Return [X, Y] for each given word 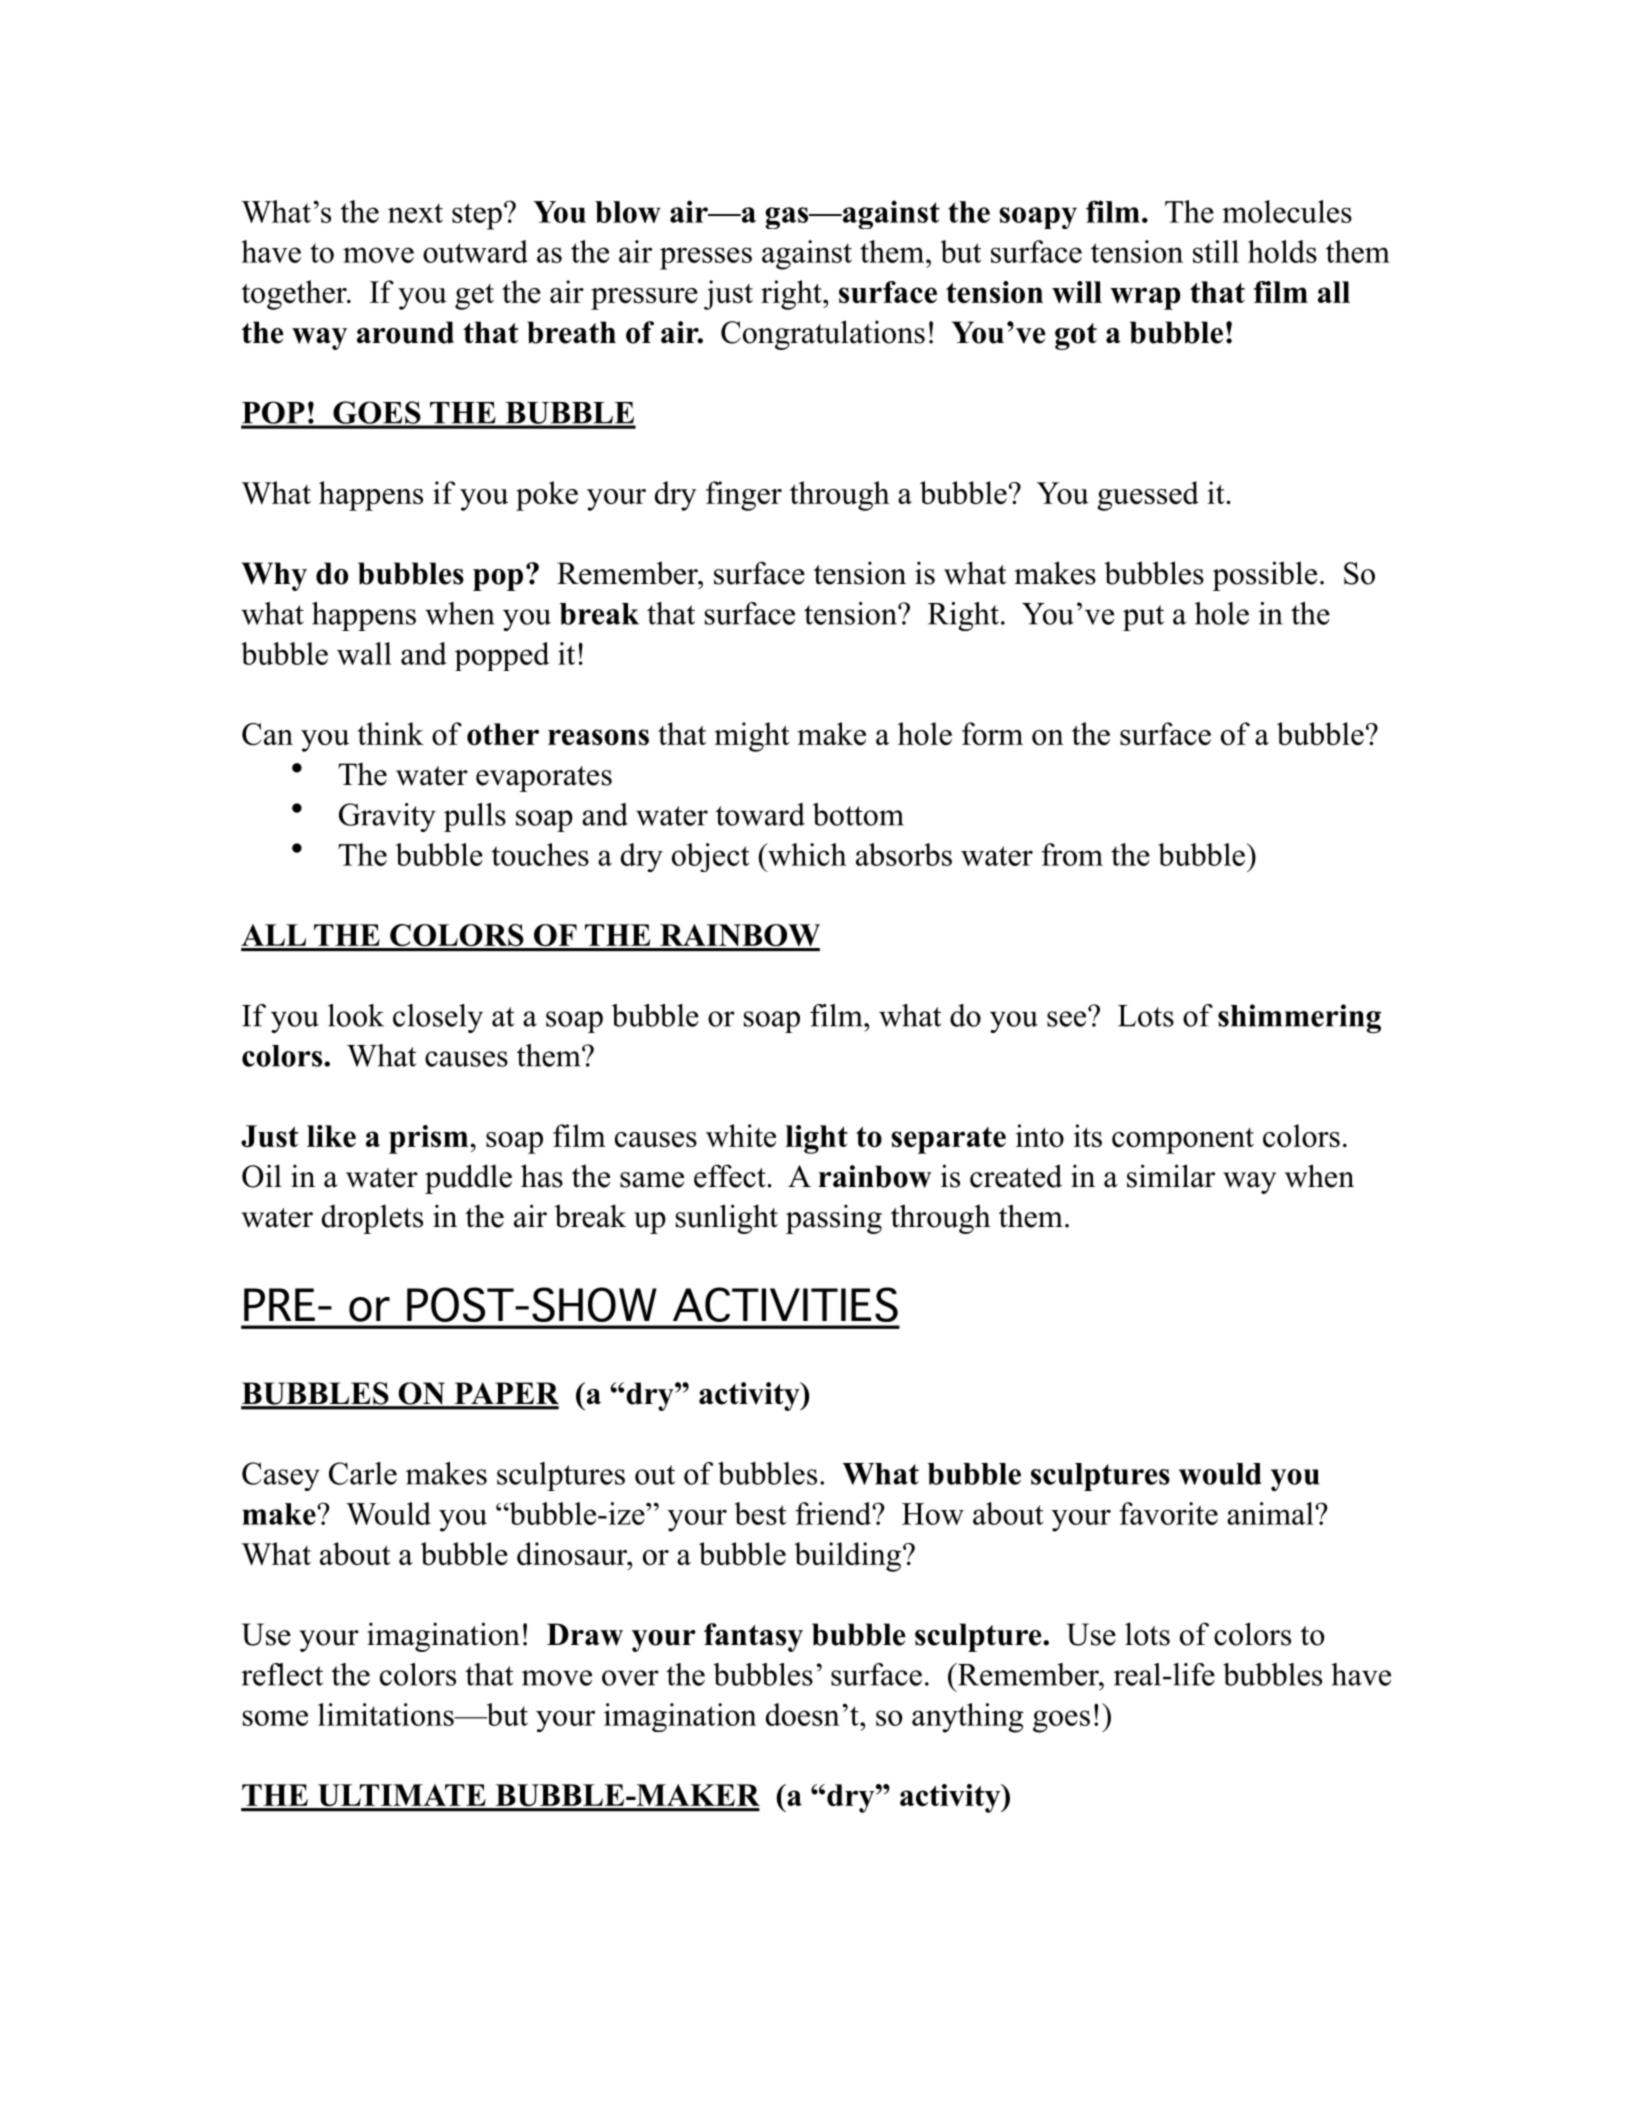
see [1068, 1018]
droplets [372, 1219]
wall [364, 653]
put [1143, 618]
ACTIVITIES [785, 1304]
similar [1171, 1176]
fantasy [753, 1637]
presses [706, 258]
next [415, 213]
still [1216, 251]
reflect [282, 1674]
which [806, 854]
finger [744, 496]
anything [968, 1718]
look [356, 1015]
